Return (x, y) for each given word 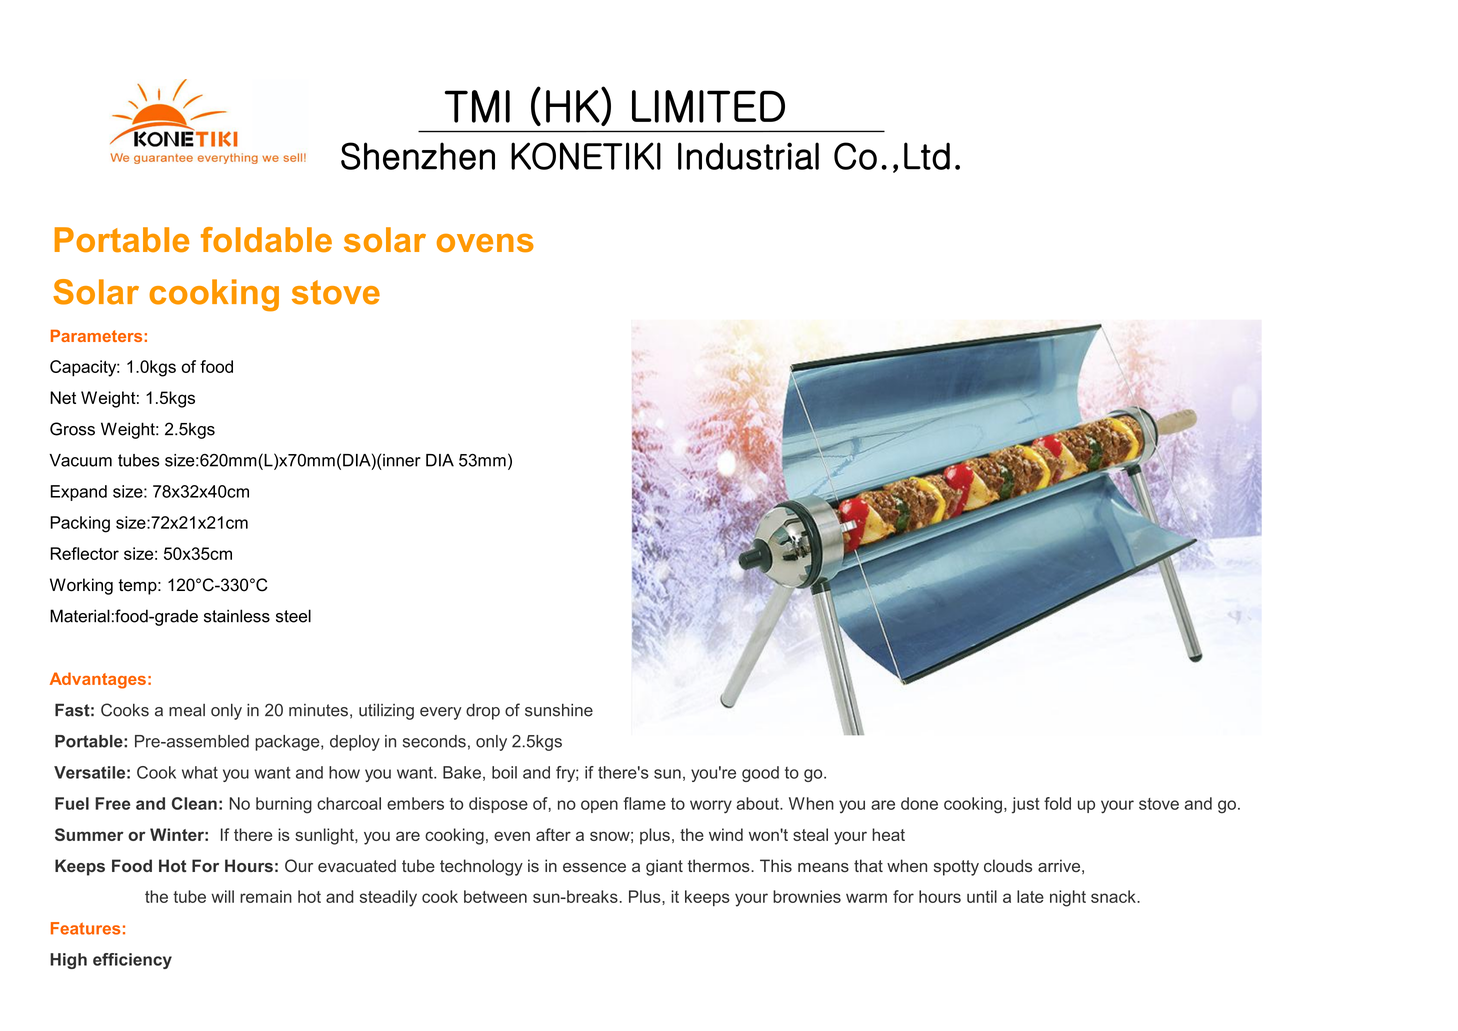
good (760, 774)
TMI (477, 106)
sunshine (559, 710)
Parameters (96, 335)
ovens (485, 243)
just (1026, 805)
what (200, 772)
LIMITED (708, 106)
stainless (237, 616)
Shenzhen (418, 156)
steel (293, 616)
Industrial (748, 156)
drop (483, 711)
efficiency (132, 961)
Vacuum (80, 460)
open (599, 806)
